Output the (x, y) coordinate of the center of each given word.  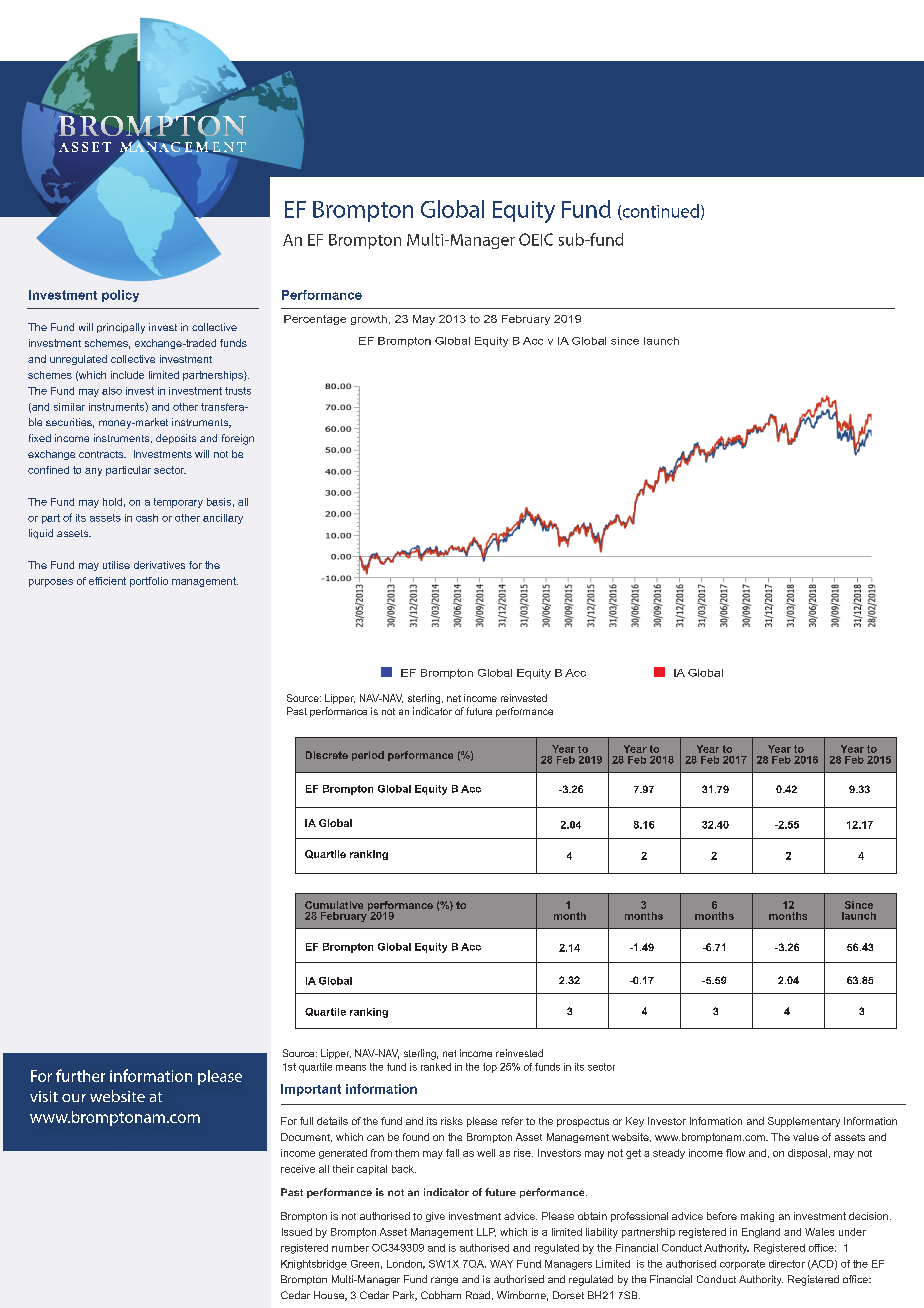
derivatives (159, 565)
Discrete (327, 755)
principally (121, 328)
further (80, 1075)
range (444, 1281)
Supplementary (804, 1122)
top (490, 1068)
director (787, 1264)
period (368, 756)
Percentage (315, 320)
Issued (297, 1232)
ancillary (223, 519)
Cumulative (334, 905)
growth (369, 320)
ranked (436, 1067)
